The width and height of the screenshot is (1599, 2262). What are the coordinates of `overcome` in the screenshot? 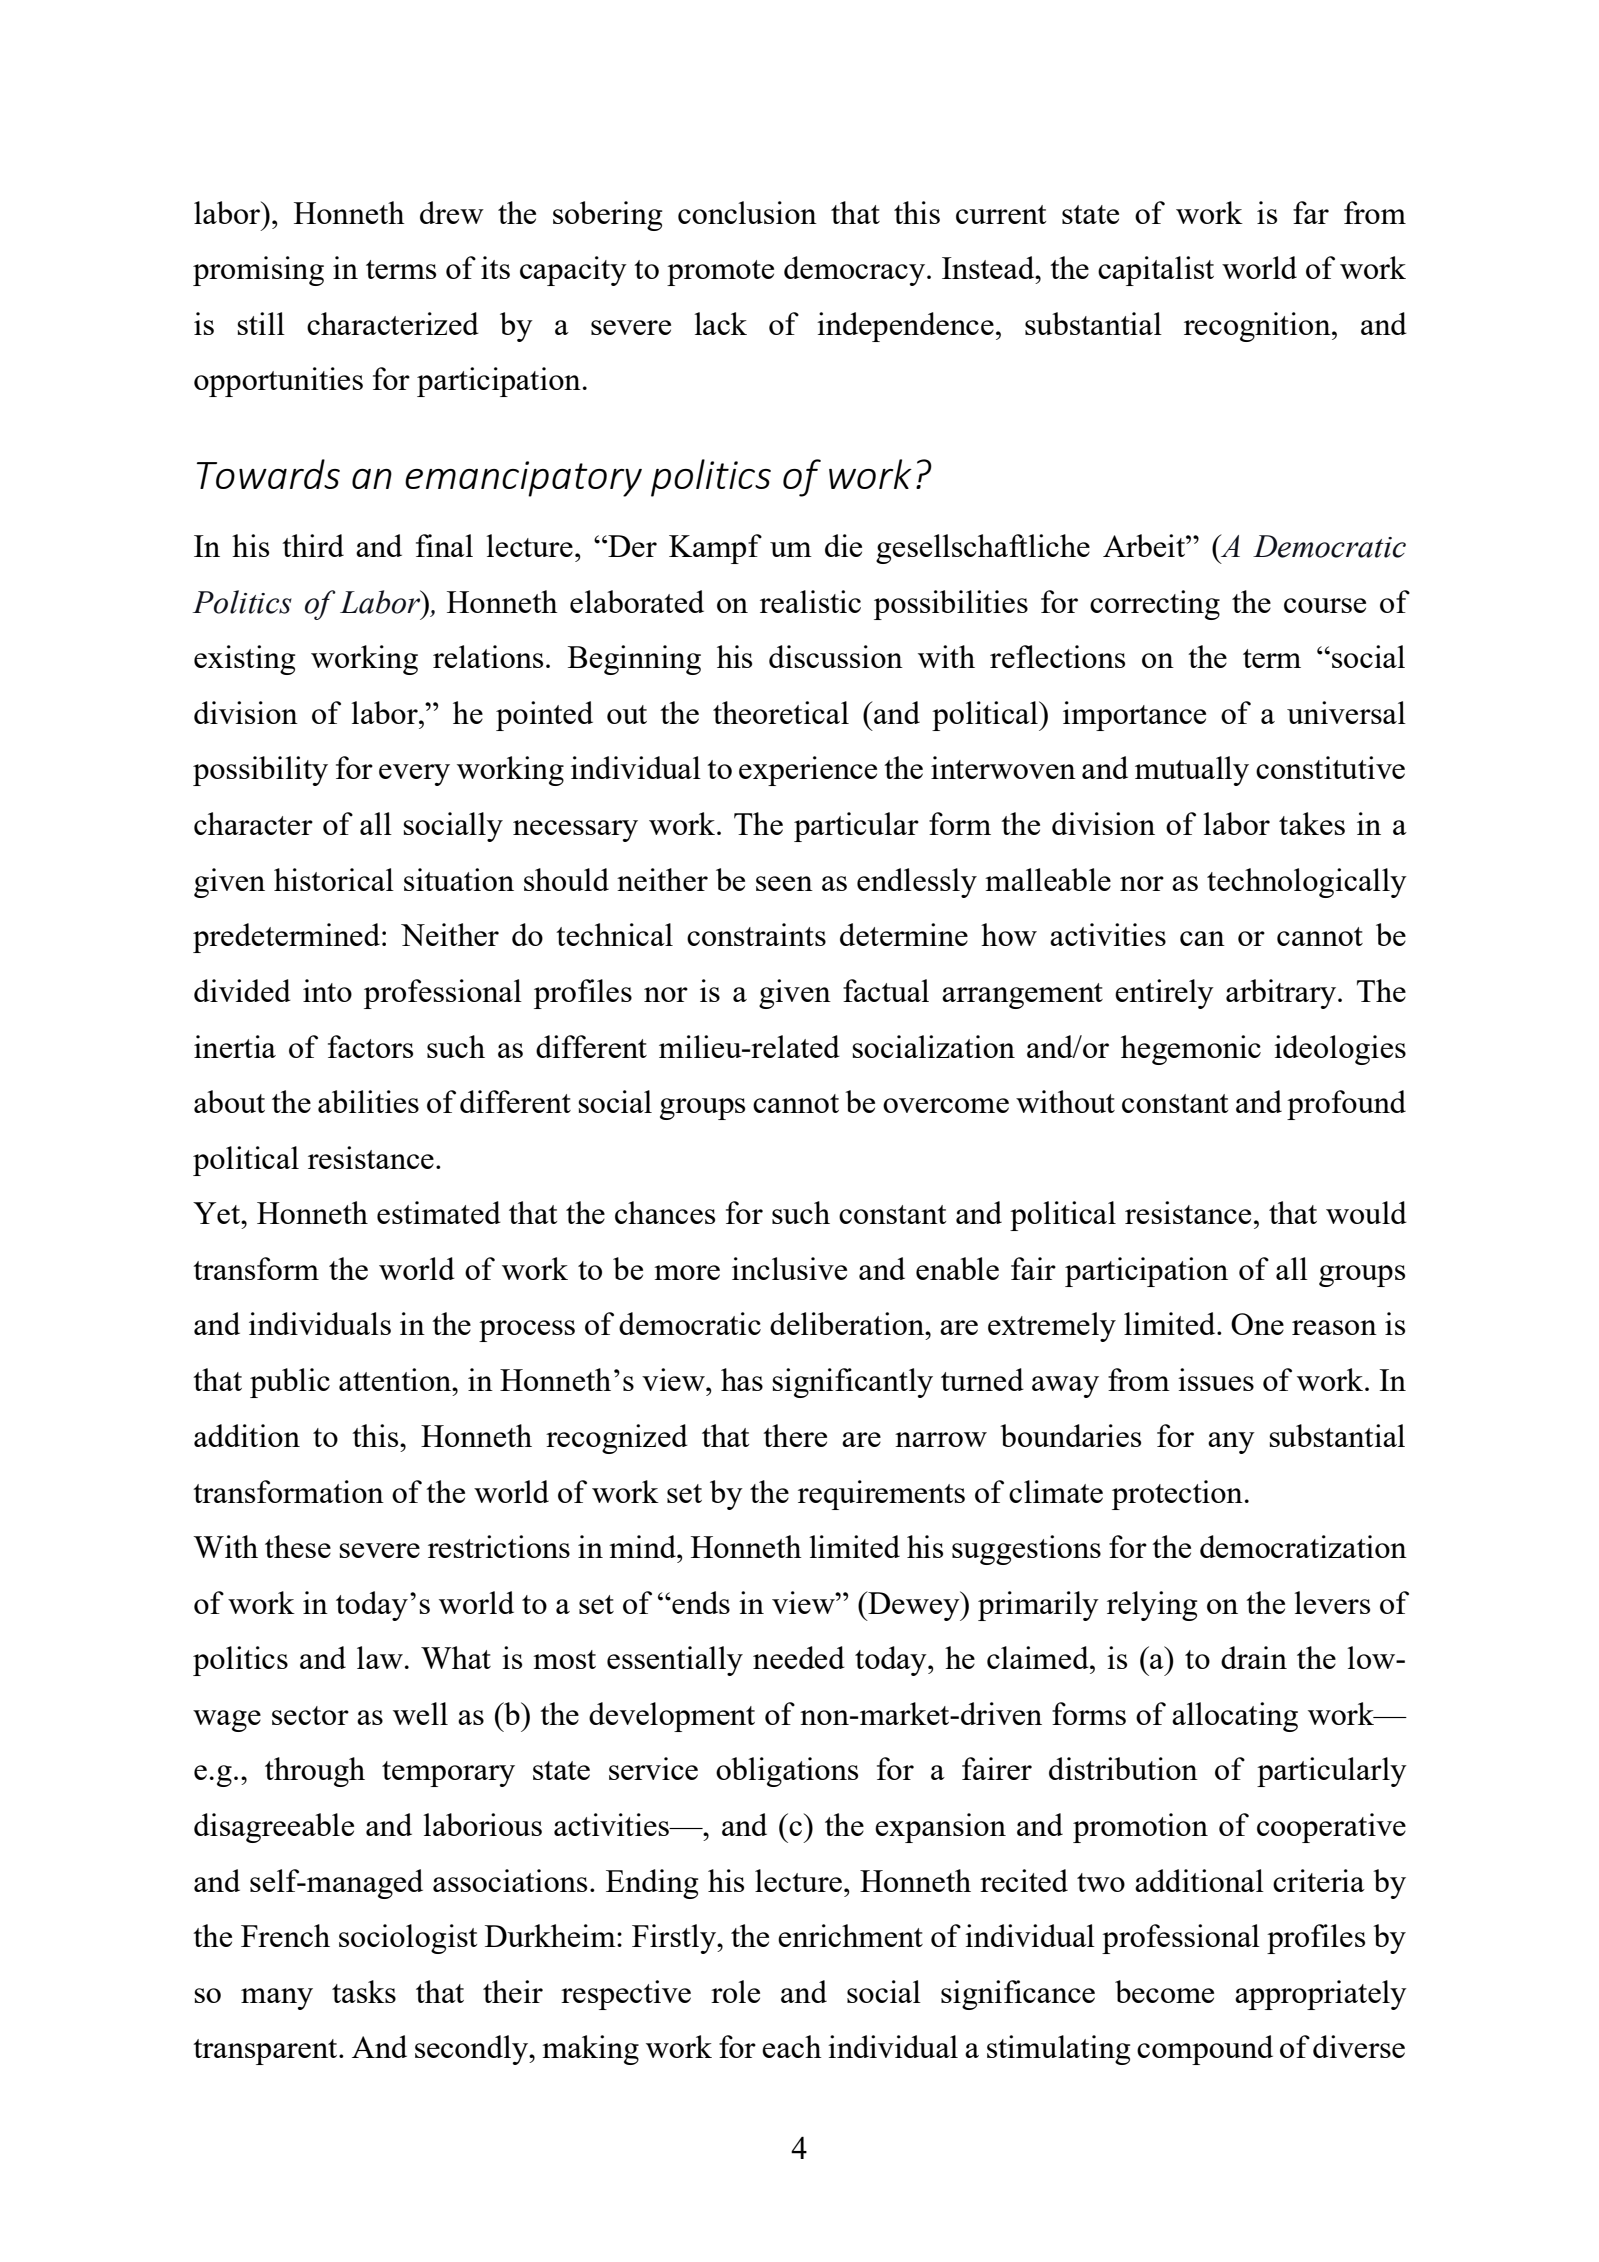 It's located at (946, 1105).
